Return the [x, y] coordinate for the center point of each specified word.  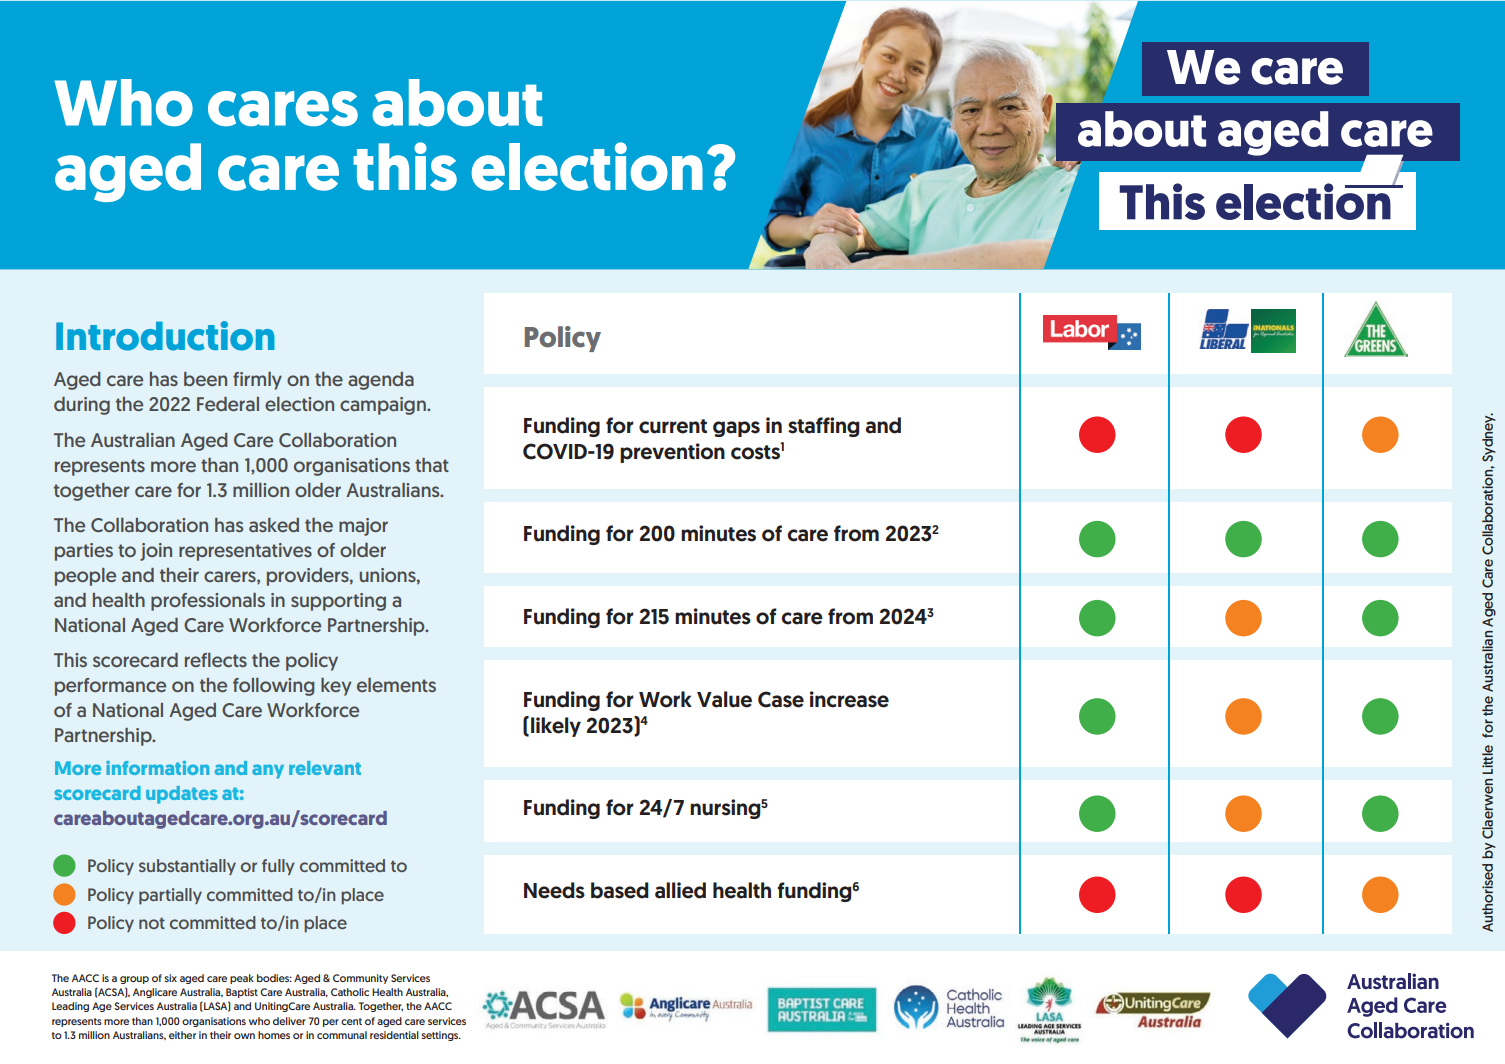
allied [680, 890]
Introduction [165, 336]
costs [756, 451]
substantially [187, 867]
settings [441, 1036]
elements [396, 685]
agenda [381, 381]
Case [781, 699]
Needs [554, 890]
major [363, 527]
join [156, 552]
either [182, 1035]
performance [110, 687]
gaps [736, 429]
